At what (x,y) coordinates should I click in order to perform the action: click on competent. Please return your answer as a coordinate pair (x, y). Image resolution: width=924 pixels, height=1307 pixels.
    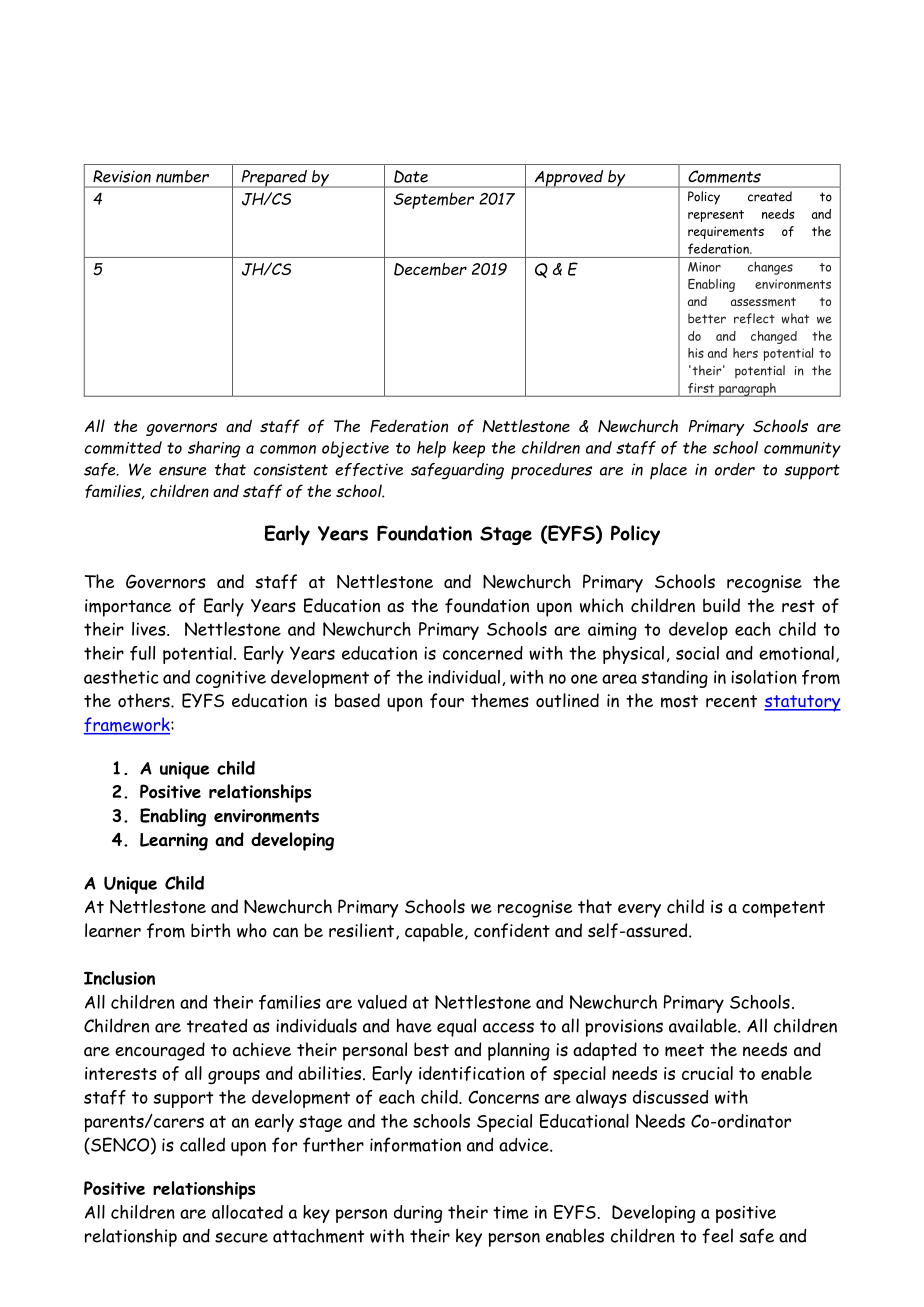
    Looking at the image, I should click on (783, 909).
